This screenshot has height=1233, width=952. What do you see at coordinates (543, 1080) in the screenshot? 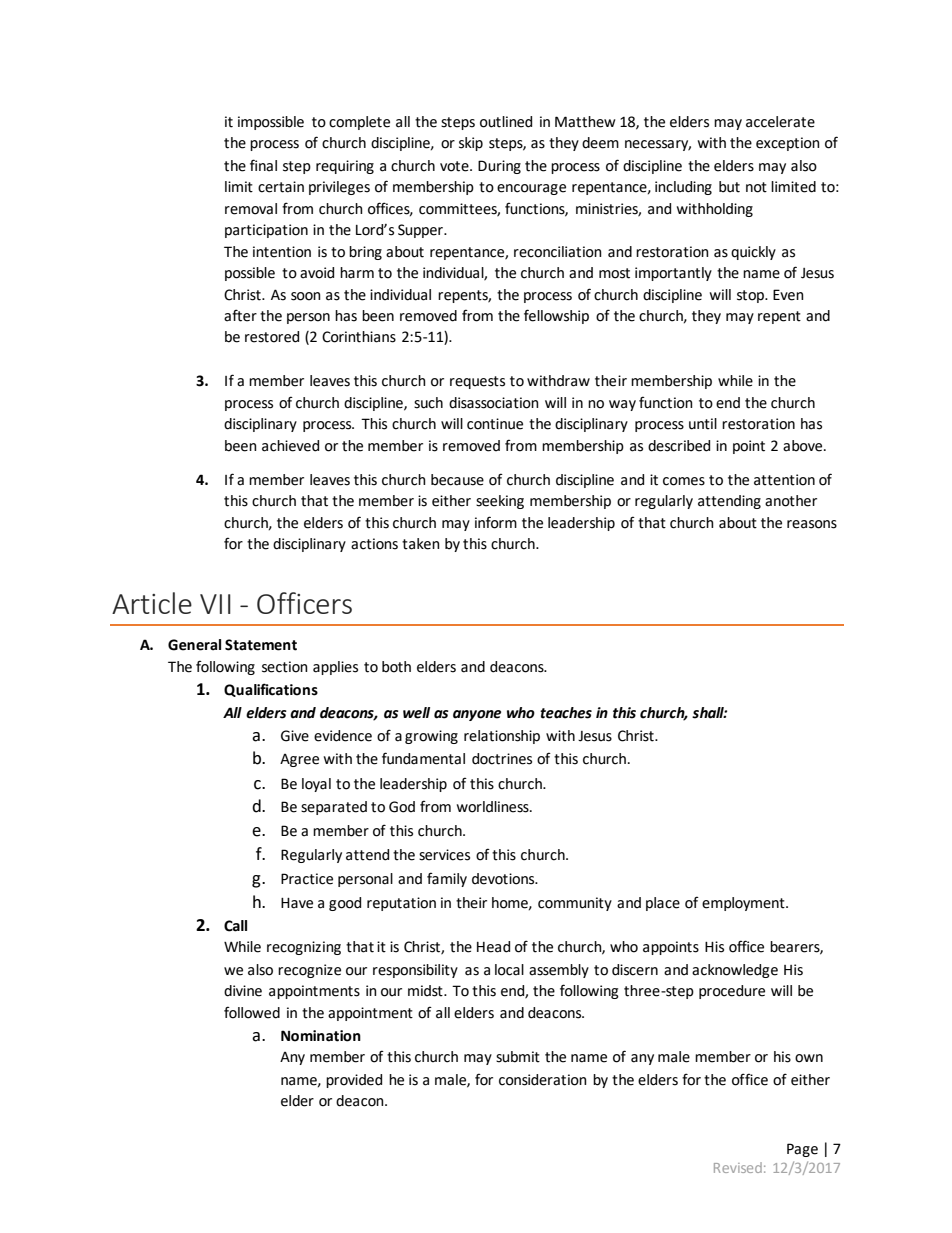
I see `consideration` at bounding box center [543, 1080].
